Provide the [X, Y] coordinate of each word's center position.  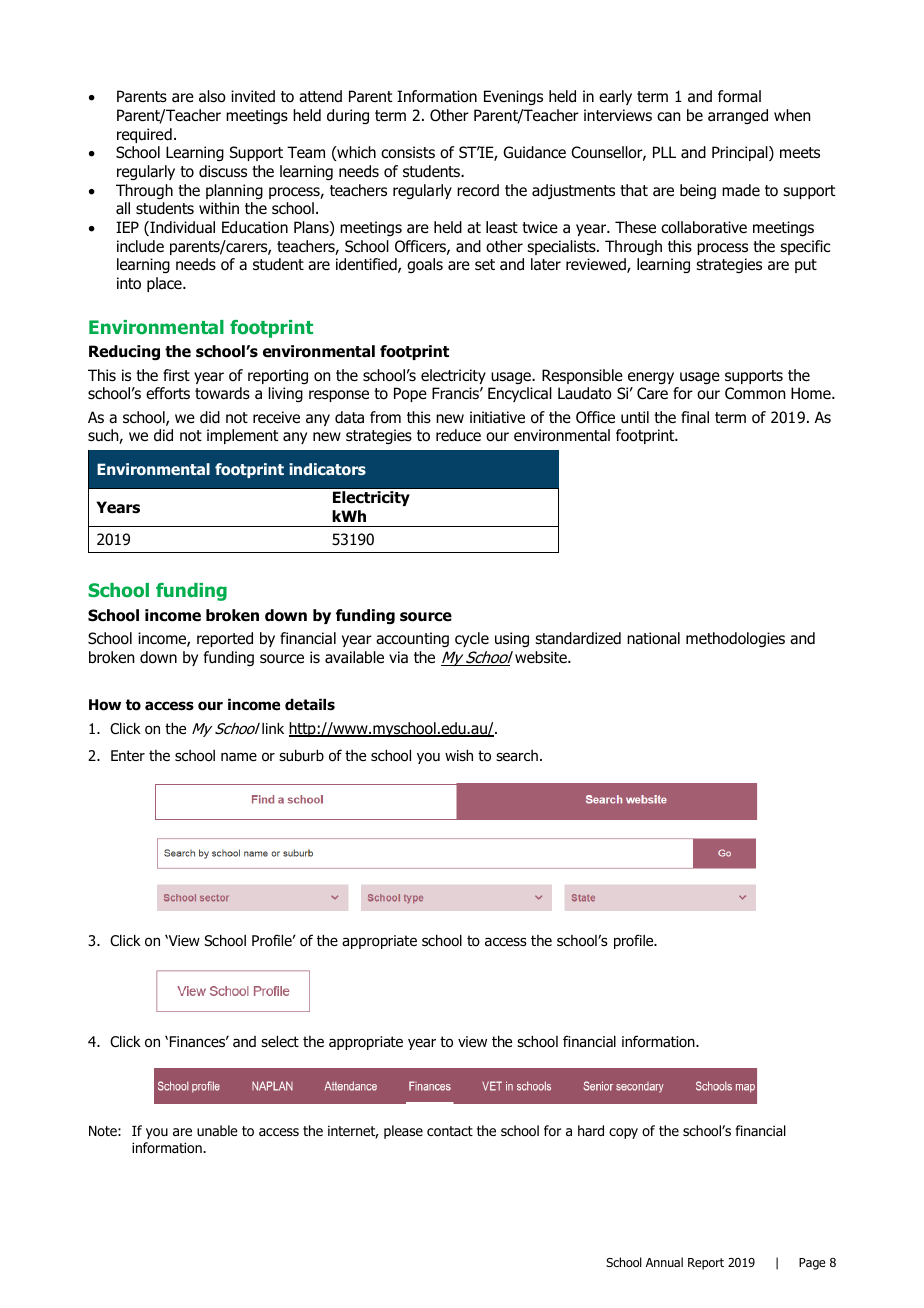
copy [623, 1133]
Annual [664, 1262]
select [280, 1041]
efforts [168, 393]
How [105, 705]
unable [217, 1130]
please [403, 1132]
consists [408, 152]
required [144, 135]
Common [755, 393]
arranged [738, 116]
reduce [458, 435]
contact [450, 1131]
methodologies [735, 639]
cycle [472, 639]
